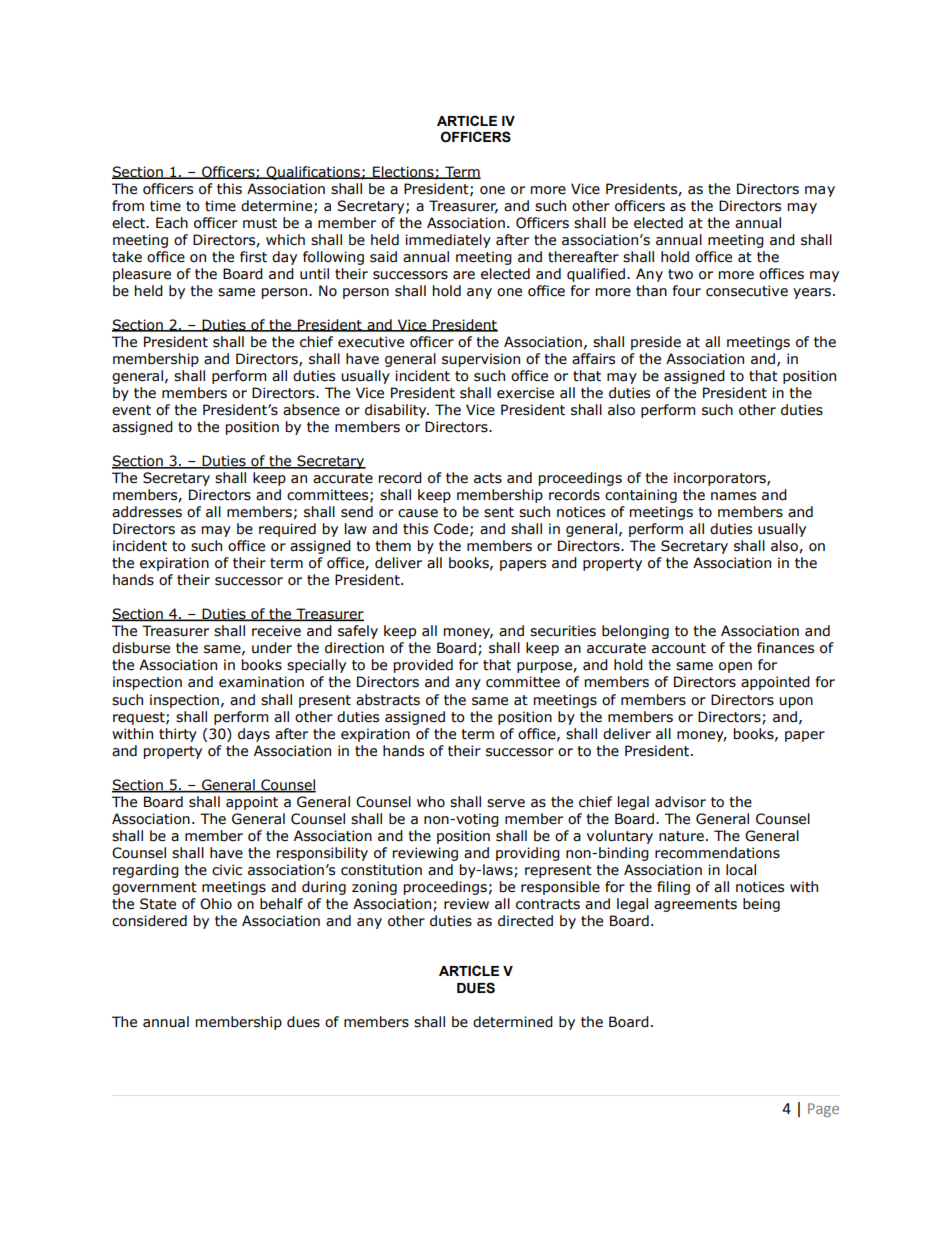  Describe the element at coordinates (149, 921) in the image. I see `considered` at that location.
